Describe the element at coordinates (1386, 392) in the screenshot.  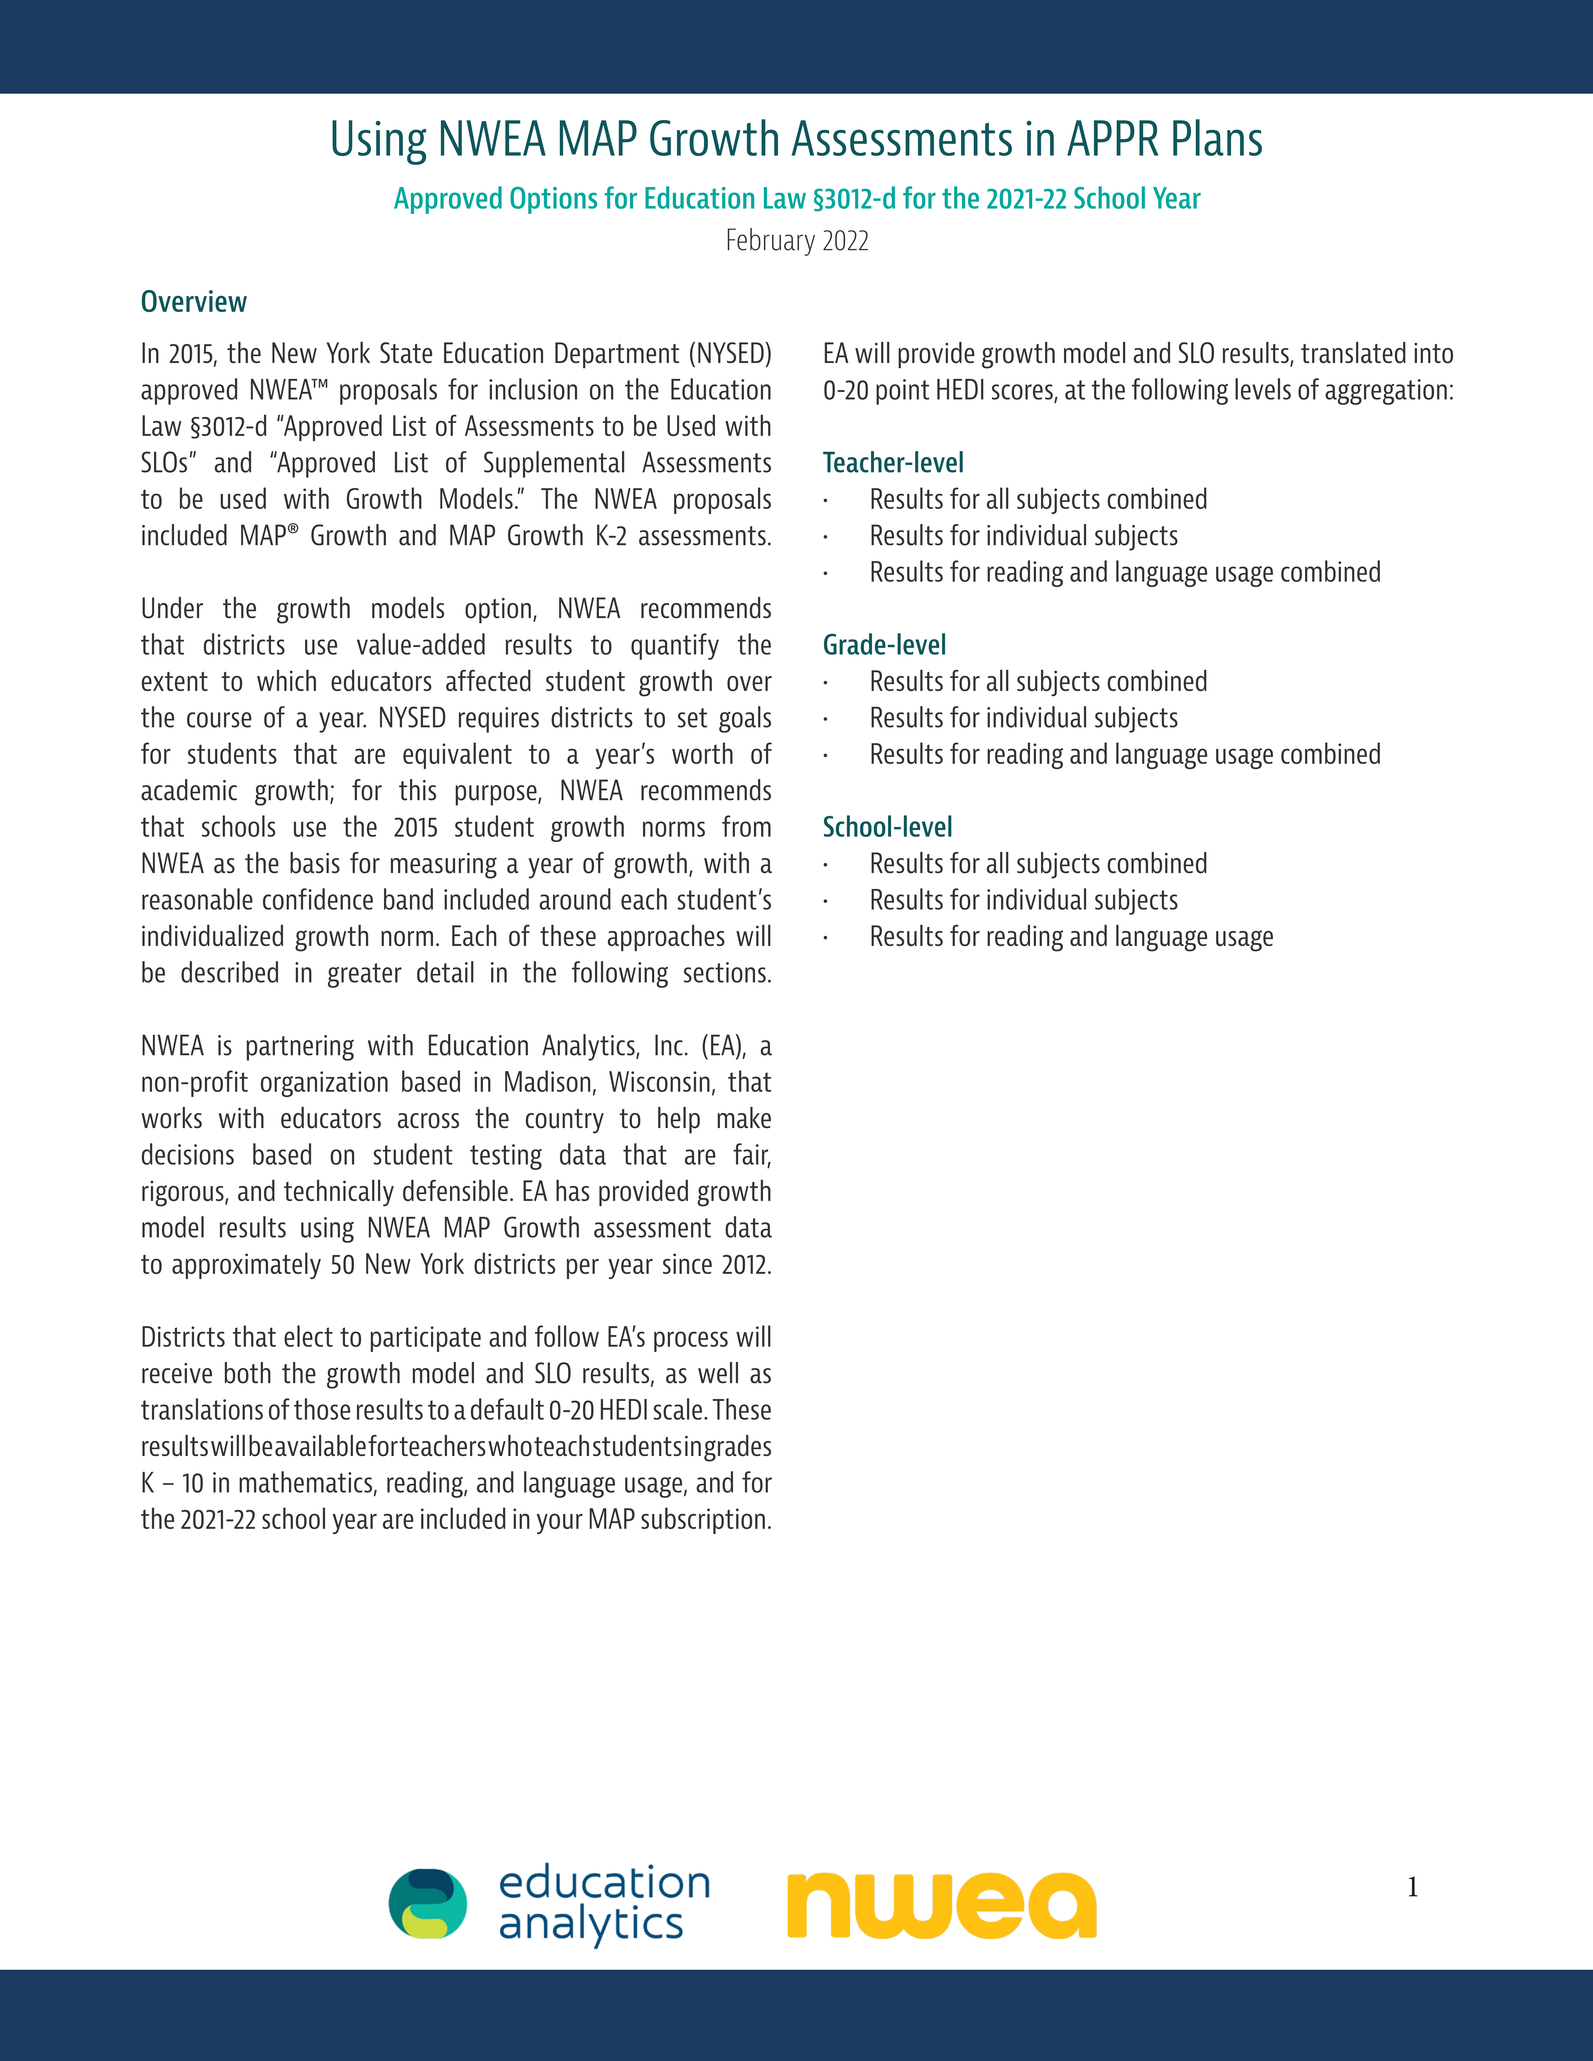
I see `aggregation` at that location.
